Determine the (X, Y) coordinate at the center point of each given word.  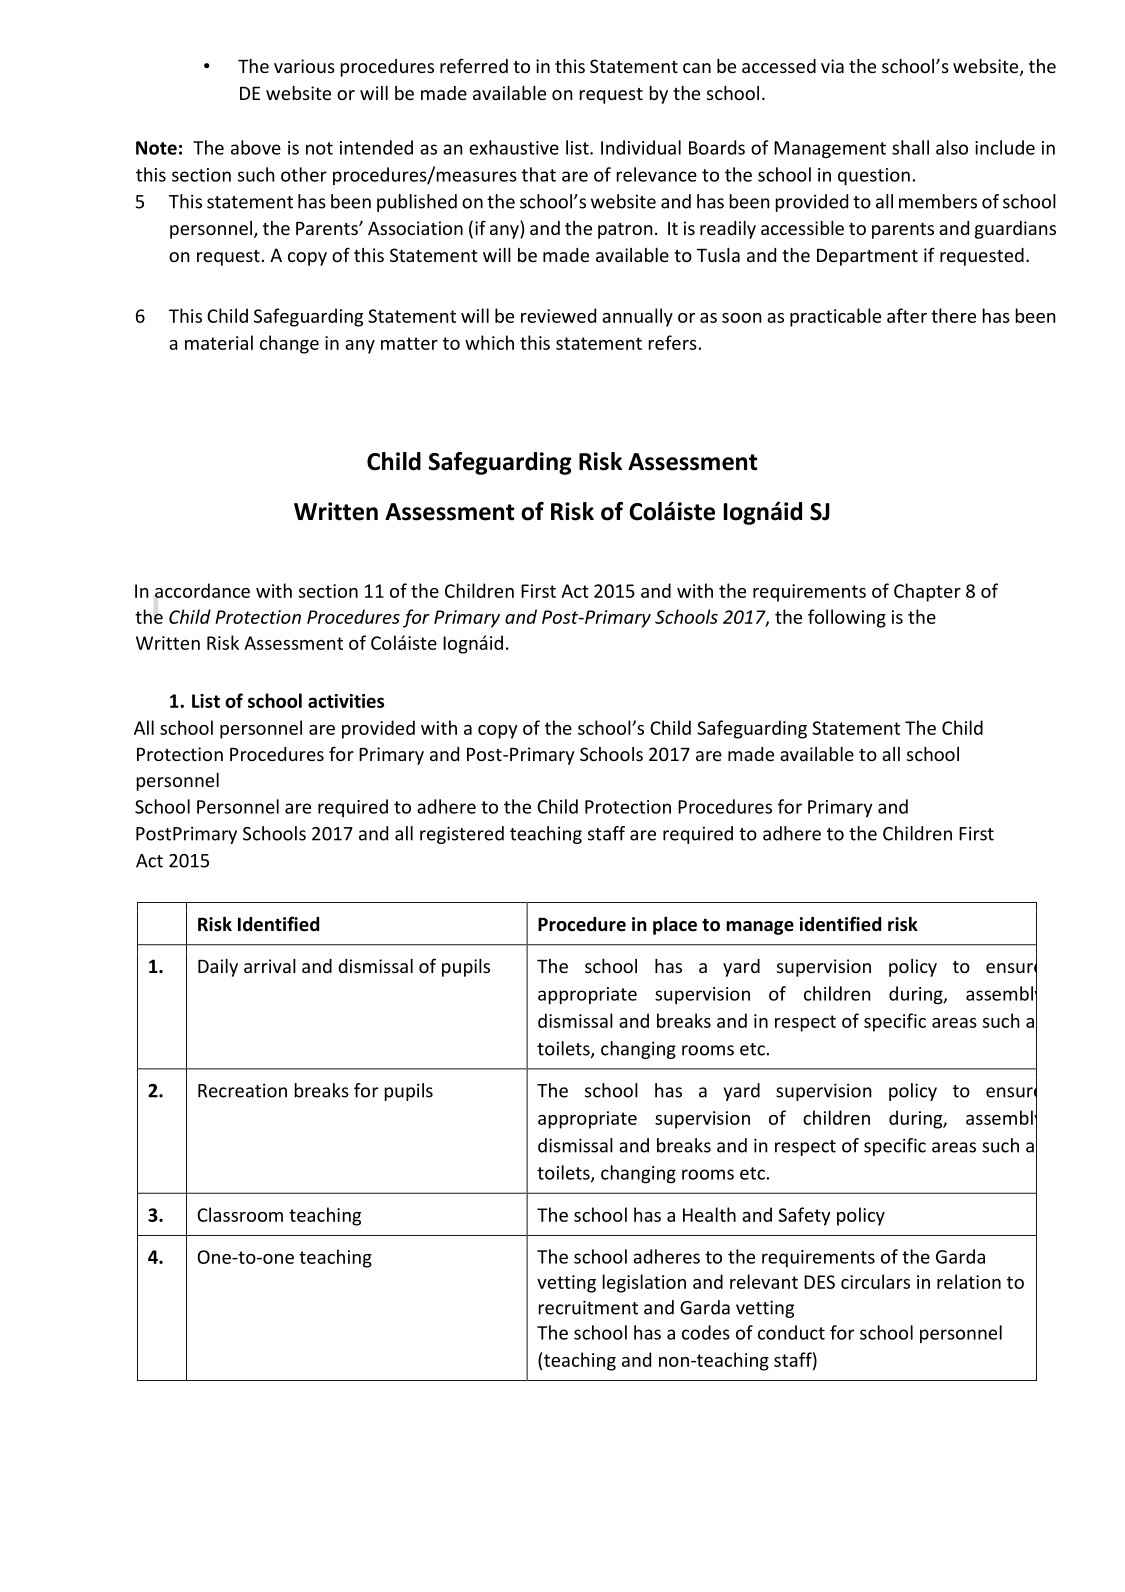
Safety (804, 1216)
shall (910, 147)
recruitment (588, 1307)
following (847, 618)
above (256, 147)
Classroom (240, 1214)
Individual (641, 147)
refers (673, 342)
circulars (875, 1281)
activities (346, 701)
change (289, 344)
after (907, 315)
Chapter (927, 592)
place (675, 926)
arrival (270, 966)
